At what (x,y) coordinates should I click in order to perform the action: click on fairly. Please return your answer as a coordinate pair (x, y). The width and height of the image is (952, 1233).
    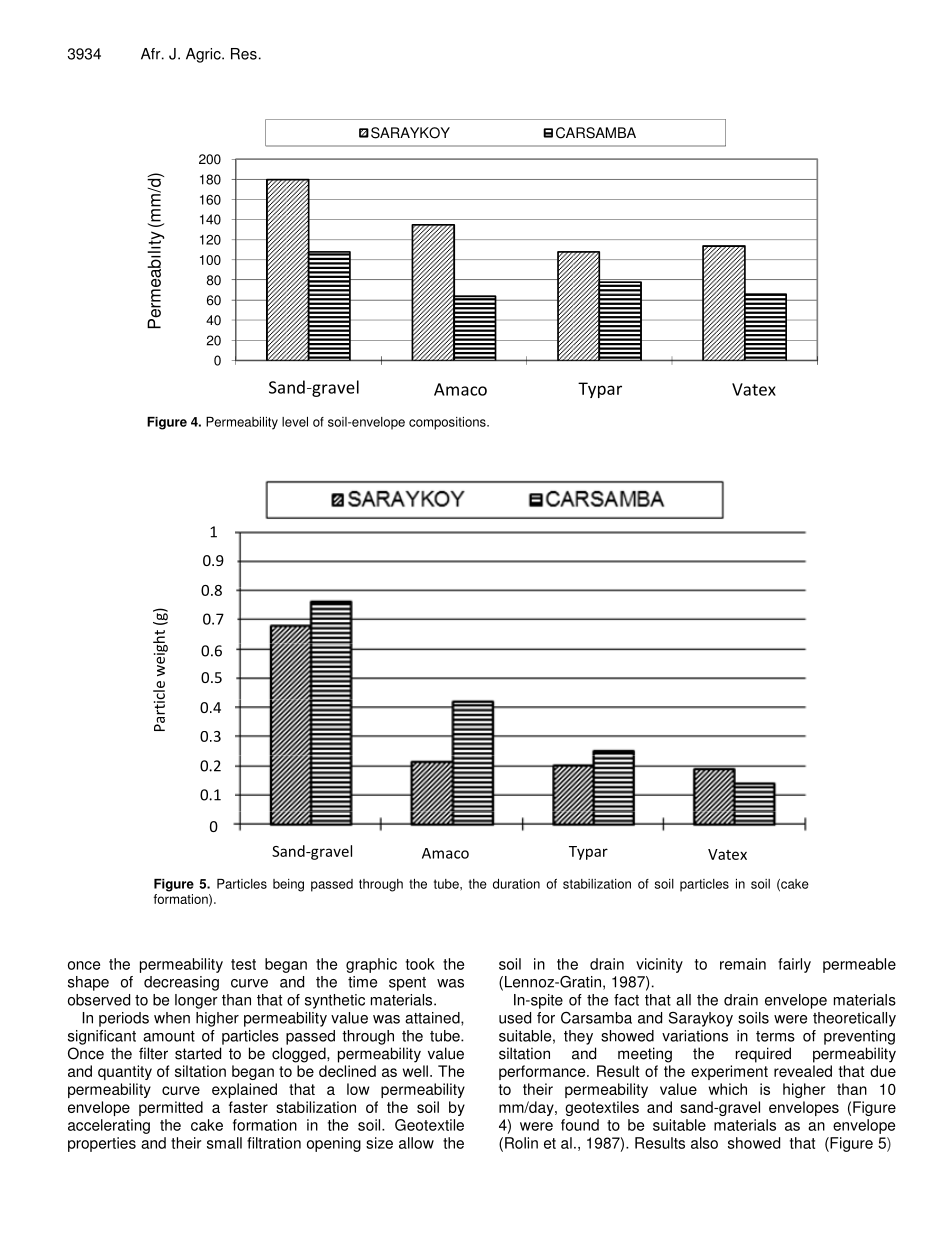
    Looking at the image, I should click on (794, 965).
